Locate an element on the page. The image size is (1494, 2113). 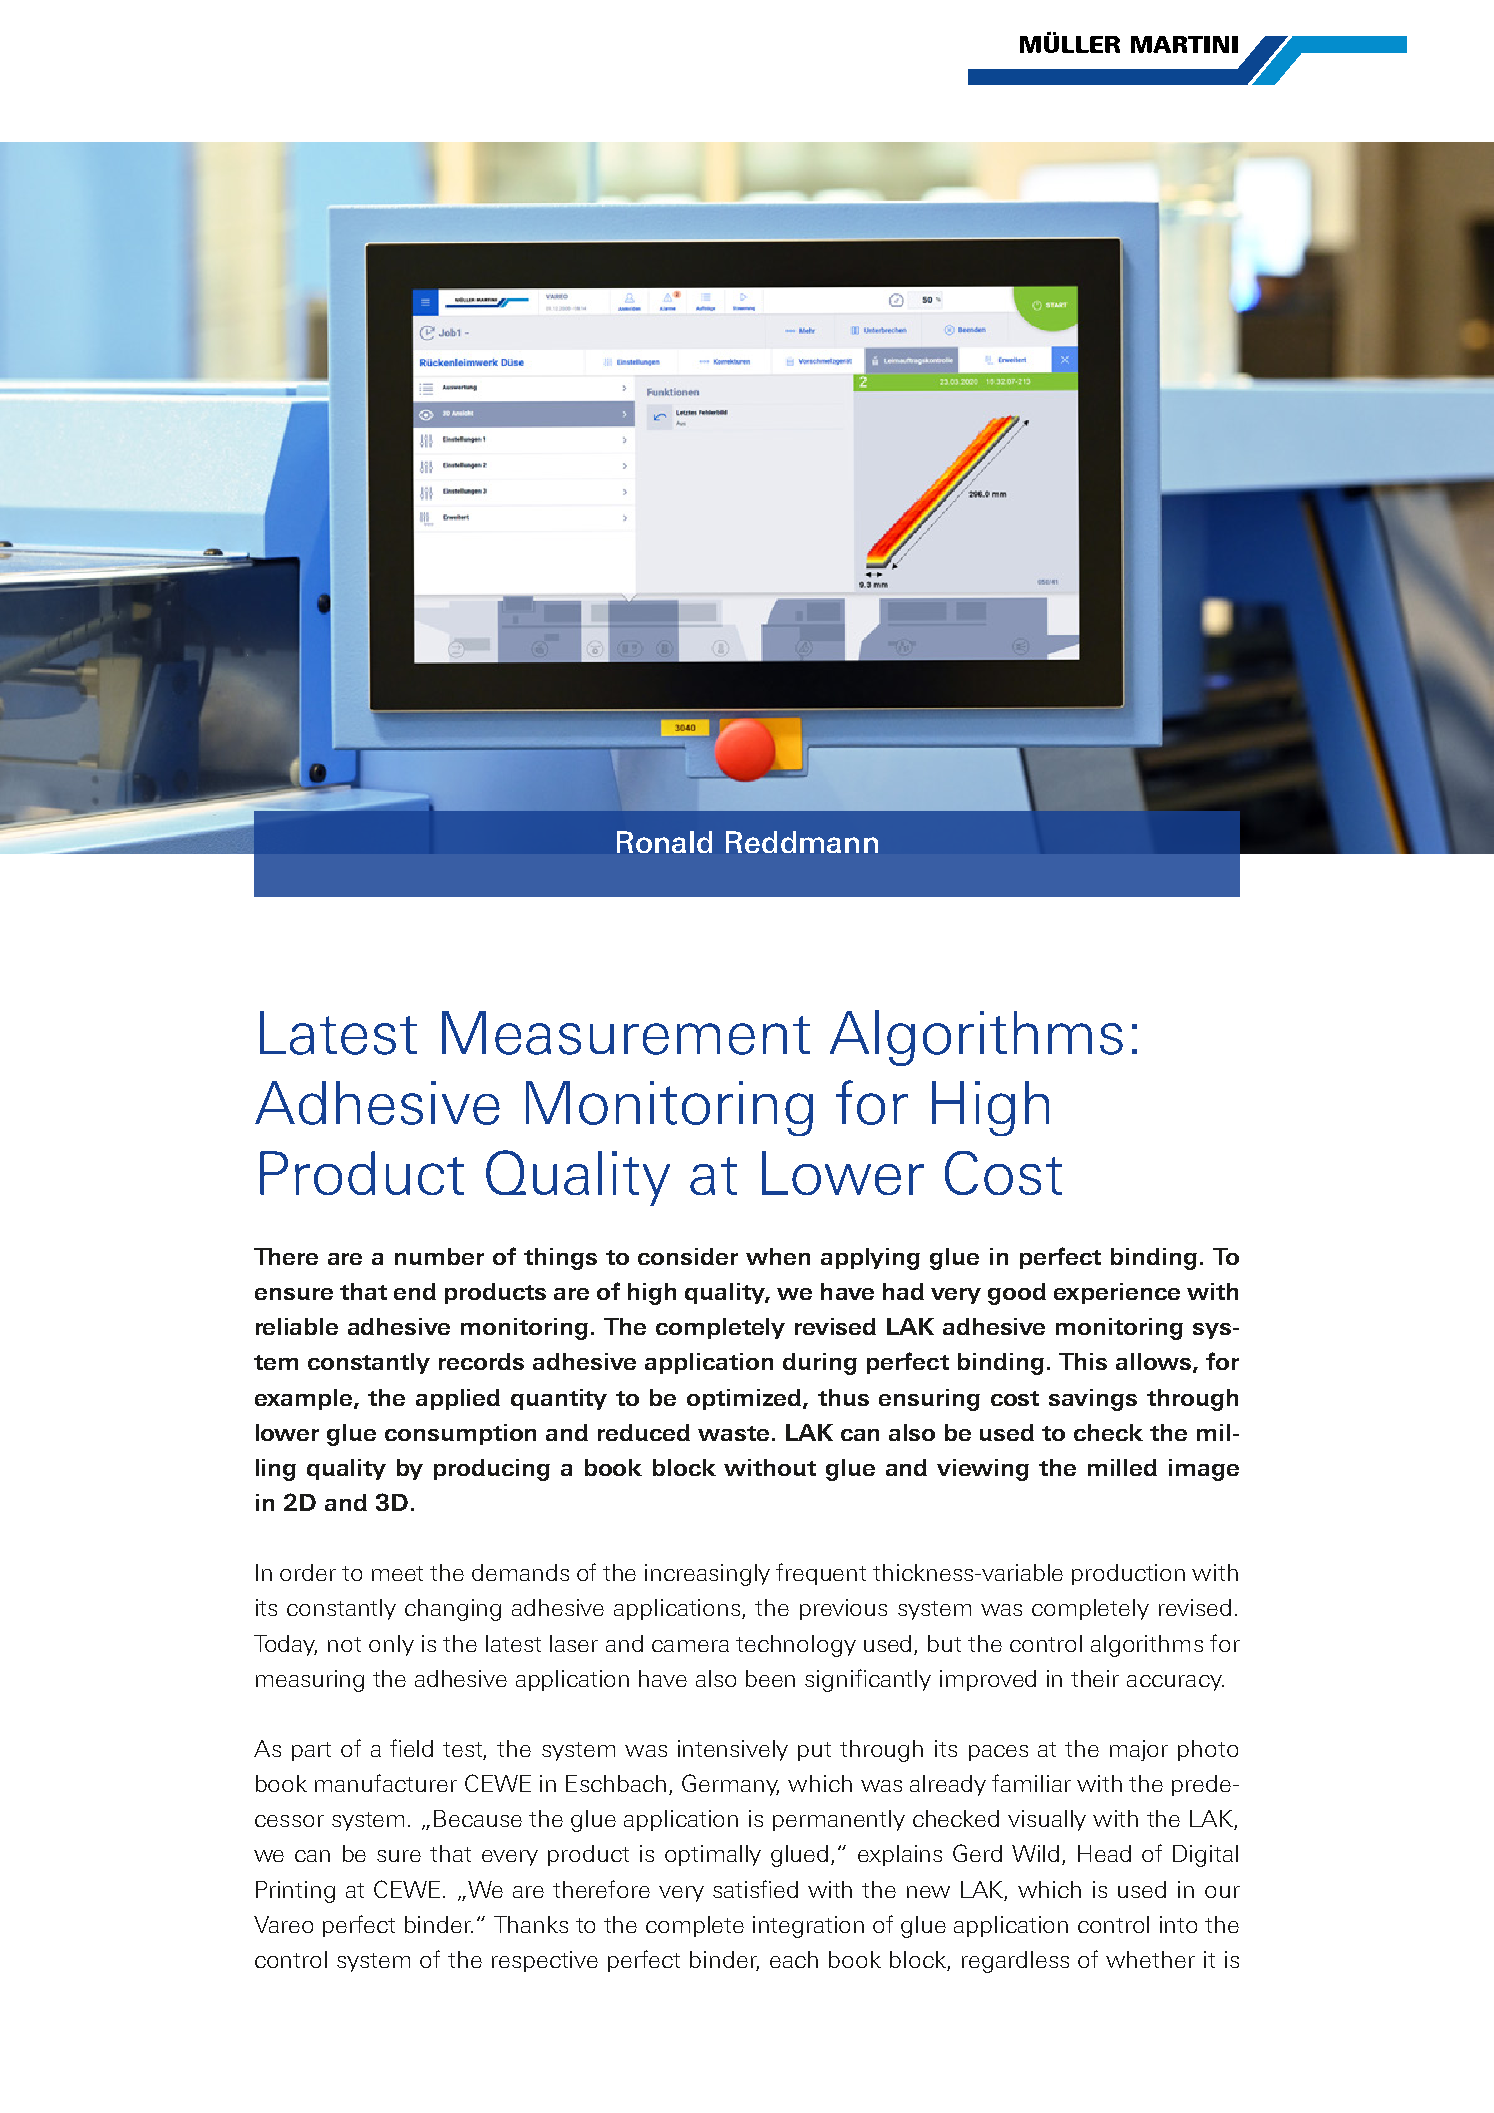
field is located at coordinates (411, 1748).
